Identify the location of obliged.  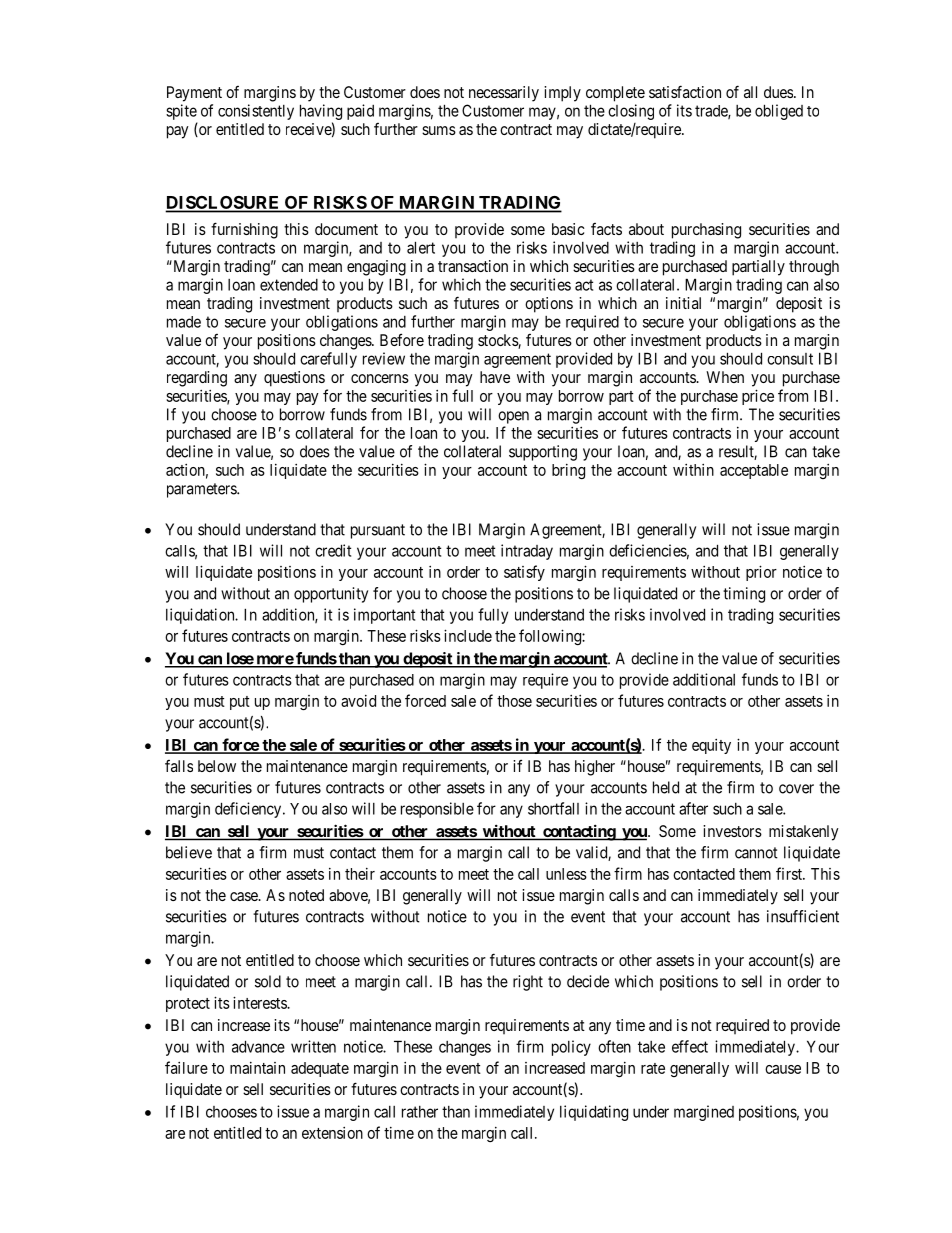
(779, 112).
